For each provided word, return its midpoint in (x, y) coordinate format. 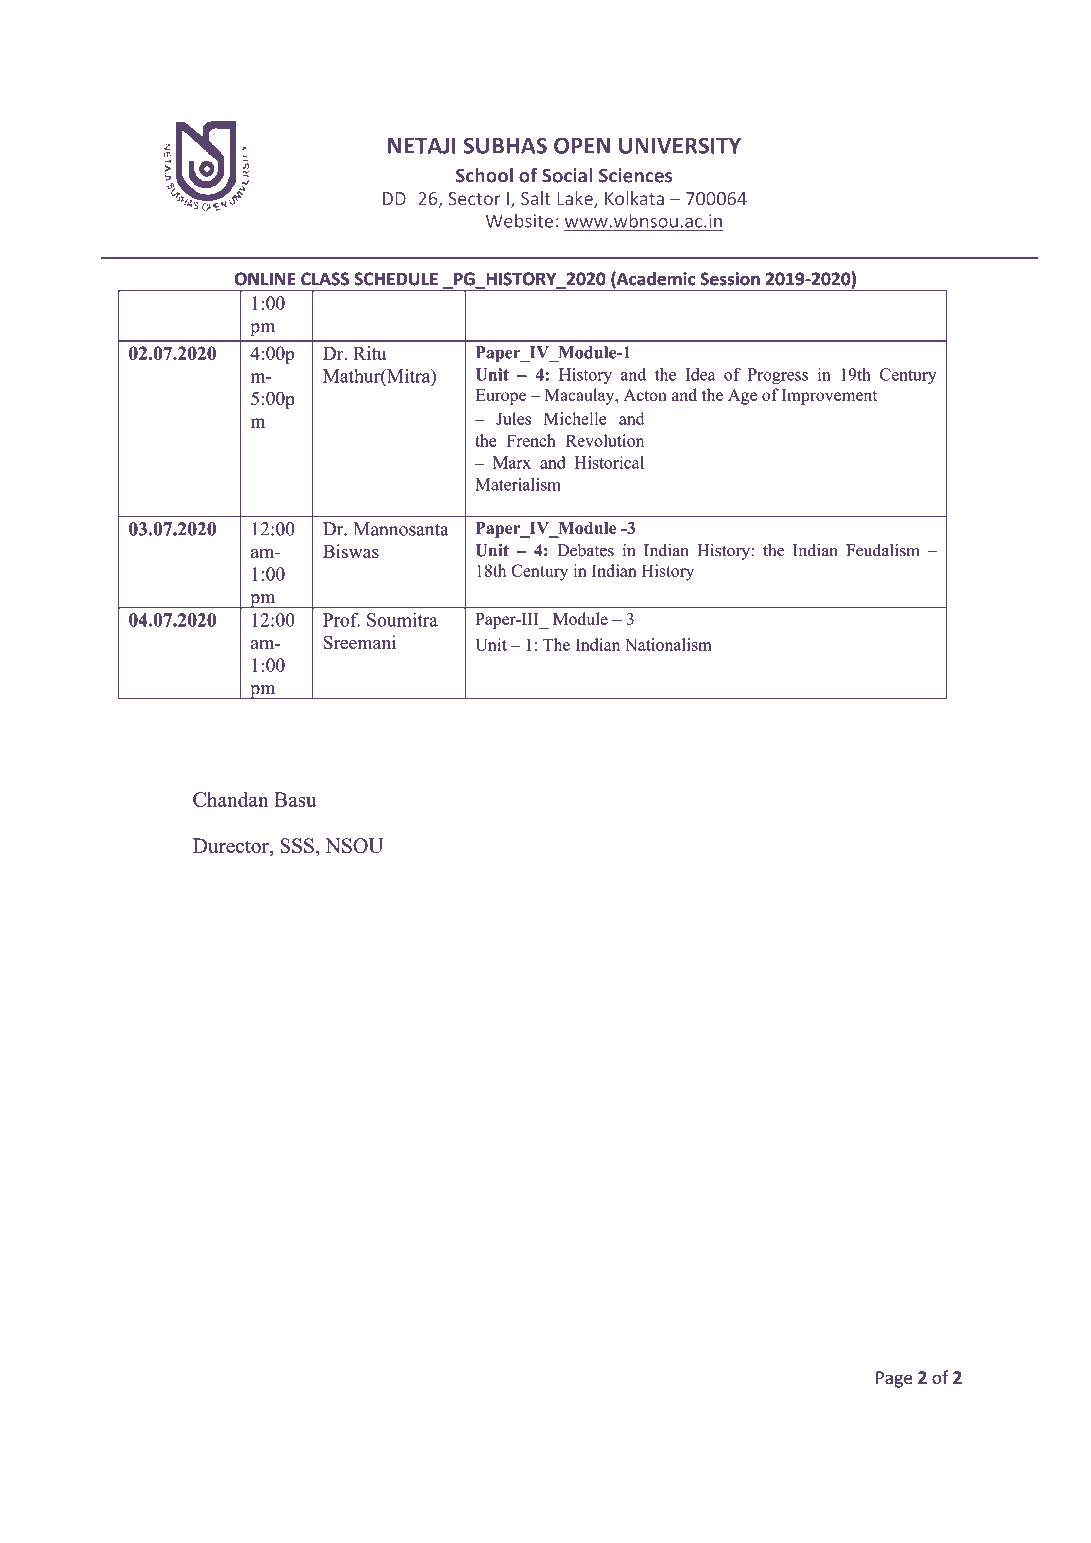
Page (894, 1379)
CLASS (325, 279)
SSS (297, 845)
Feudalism (883, 550)
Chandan (231, 799)
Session (730, 279)
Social (567, 175)
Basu (295, 799)
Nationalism (668, 644)
